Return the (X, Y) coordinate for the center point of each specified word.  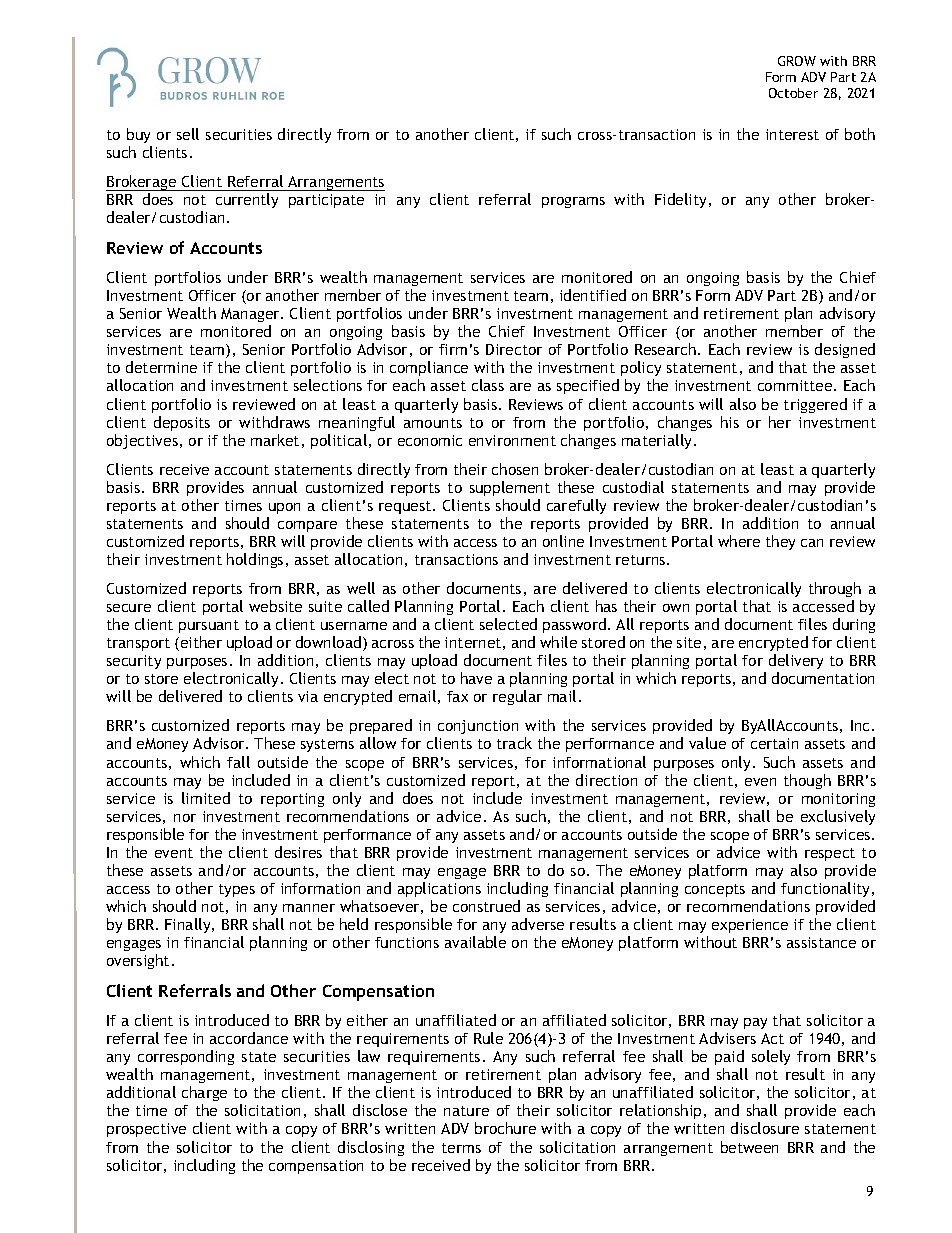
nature (466, 1111)
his (730, 422)
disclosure (765, 1128)
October (793, 93)
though (807, 781)
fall (238, 762)
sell (188, 134)
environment (512, 440)
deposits (182, 423)
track (514, 743)
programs (573, 202)
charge (204, 1093)
